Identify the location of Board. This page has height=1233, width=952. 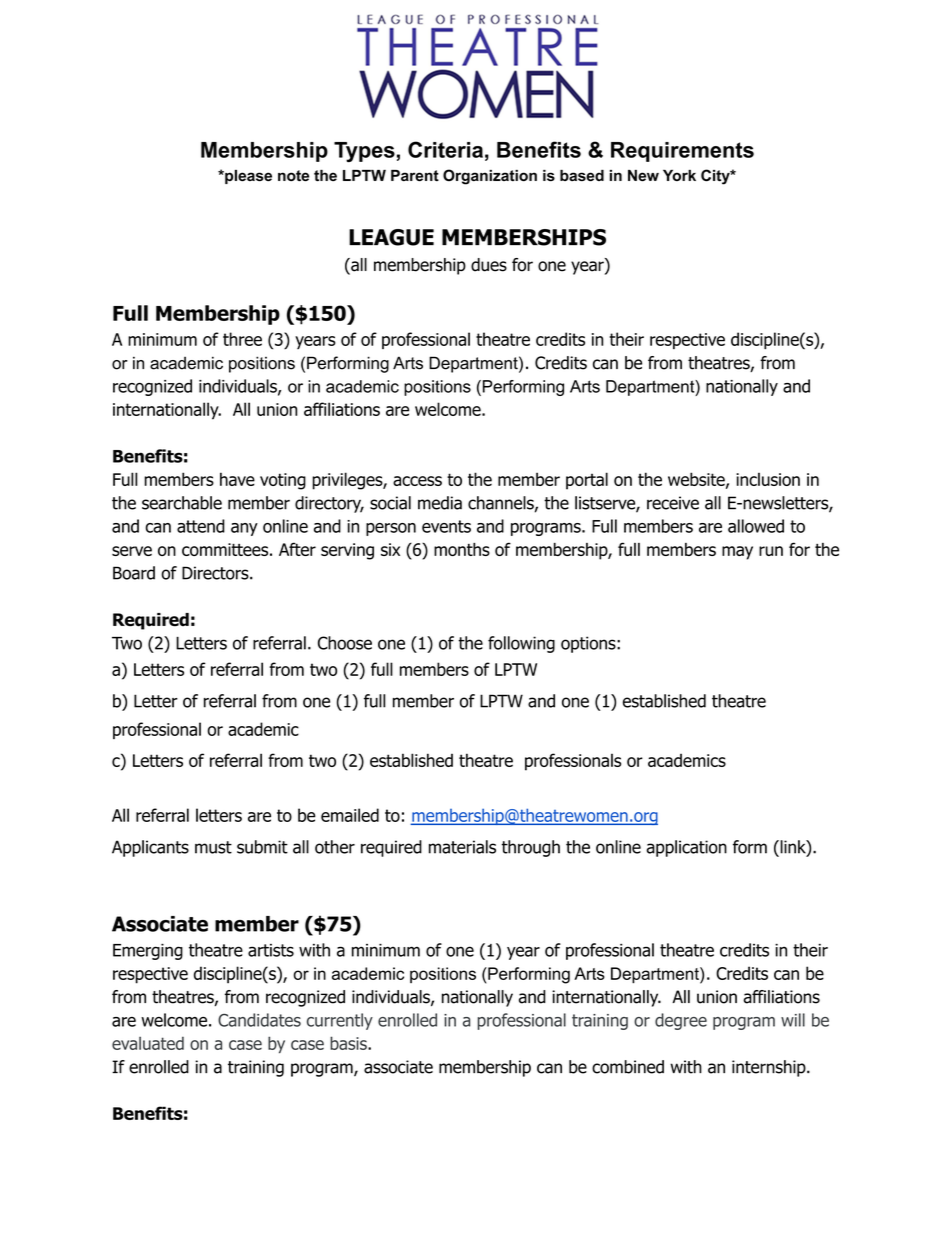
(134, 573).
